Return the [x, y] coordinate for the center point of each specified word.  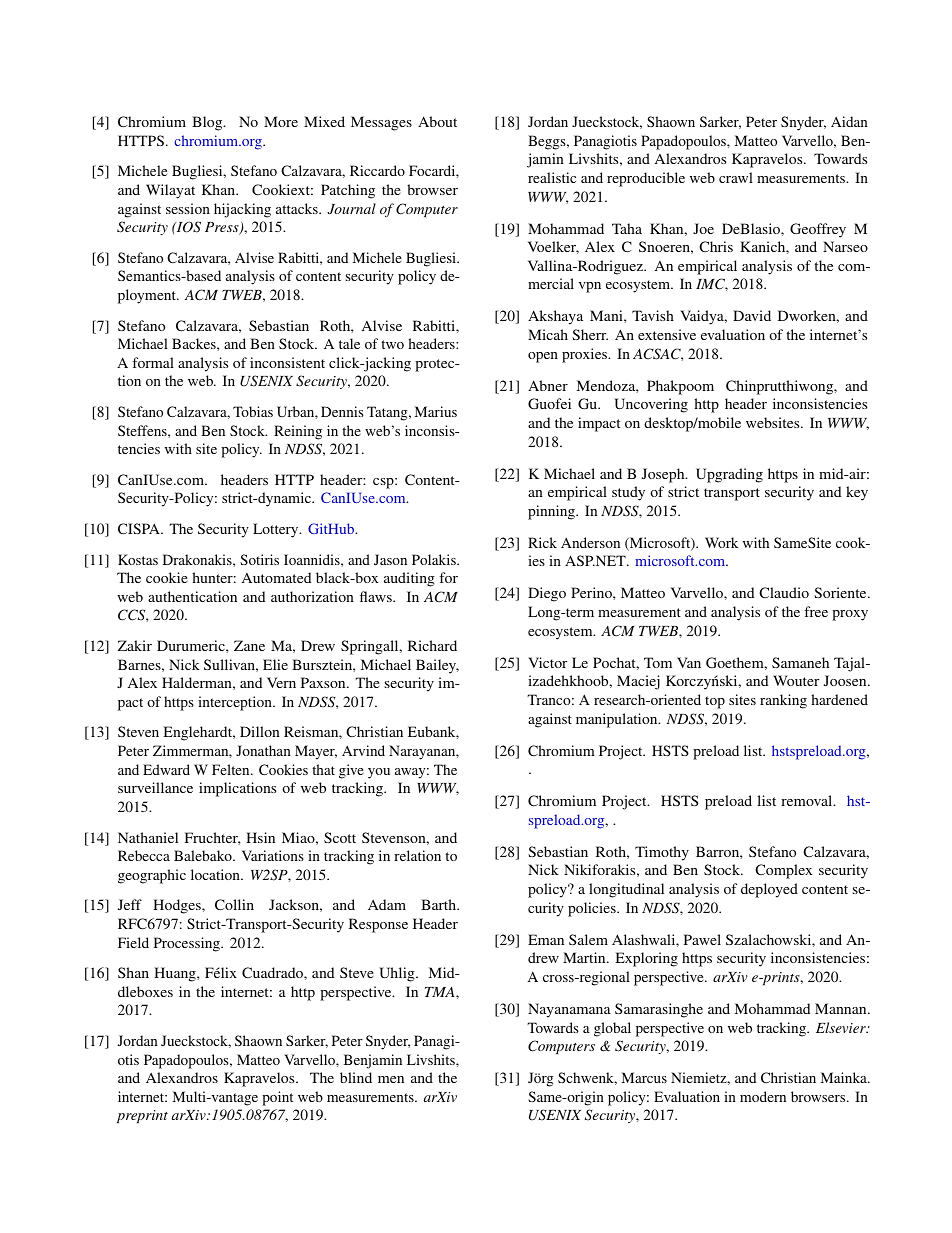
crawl [736, 177]
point [277, 1098]
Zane [249, 645]
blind [356, 1077]
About [437, 121]
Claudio [784, 592]
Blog [208, 123]
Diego [547, 594]
